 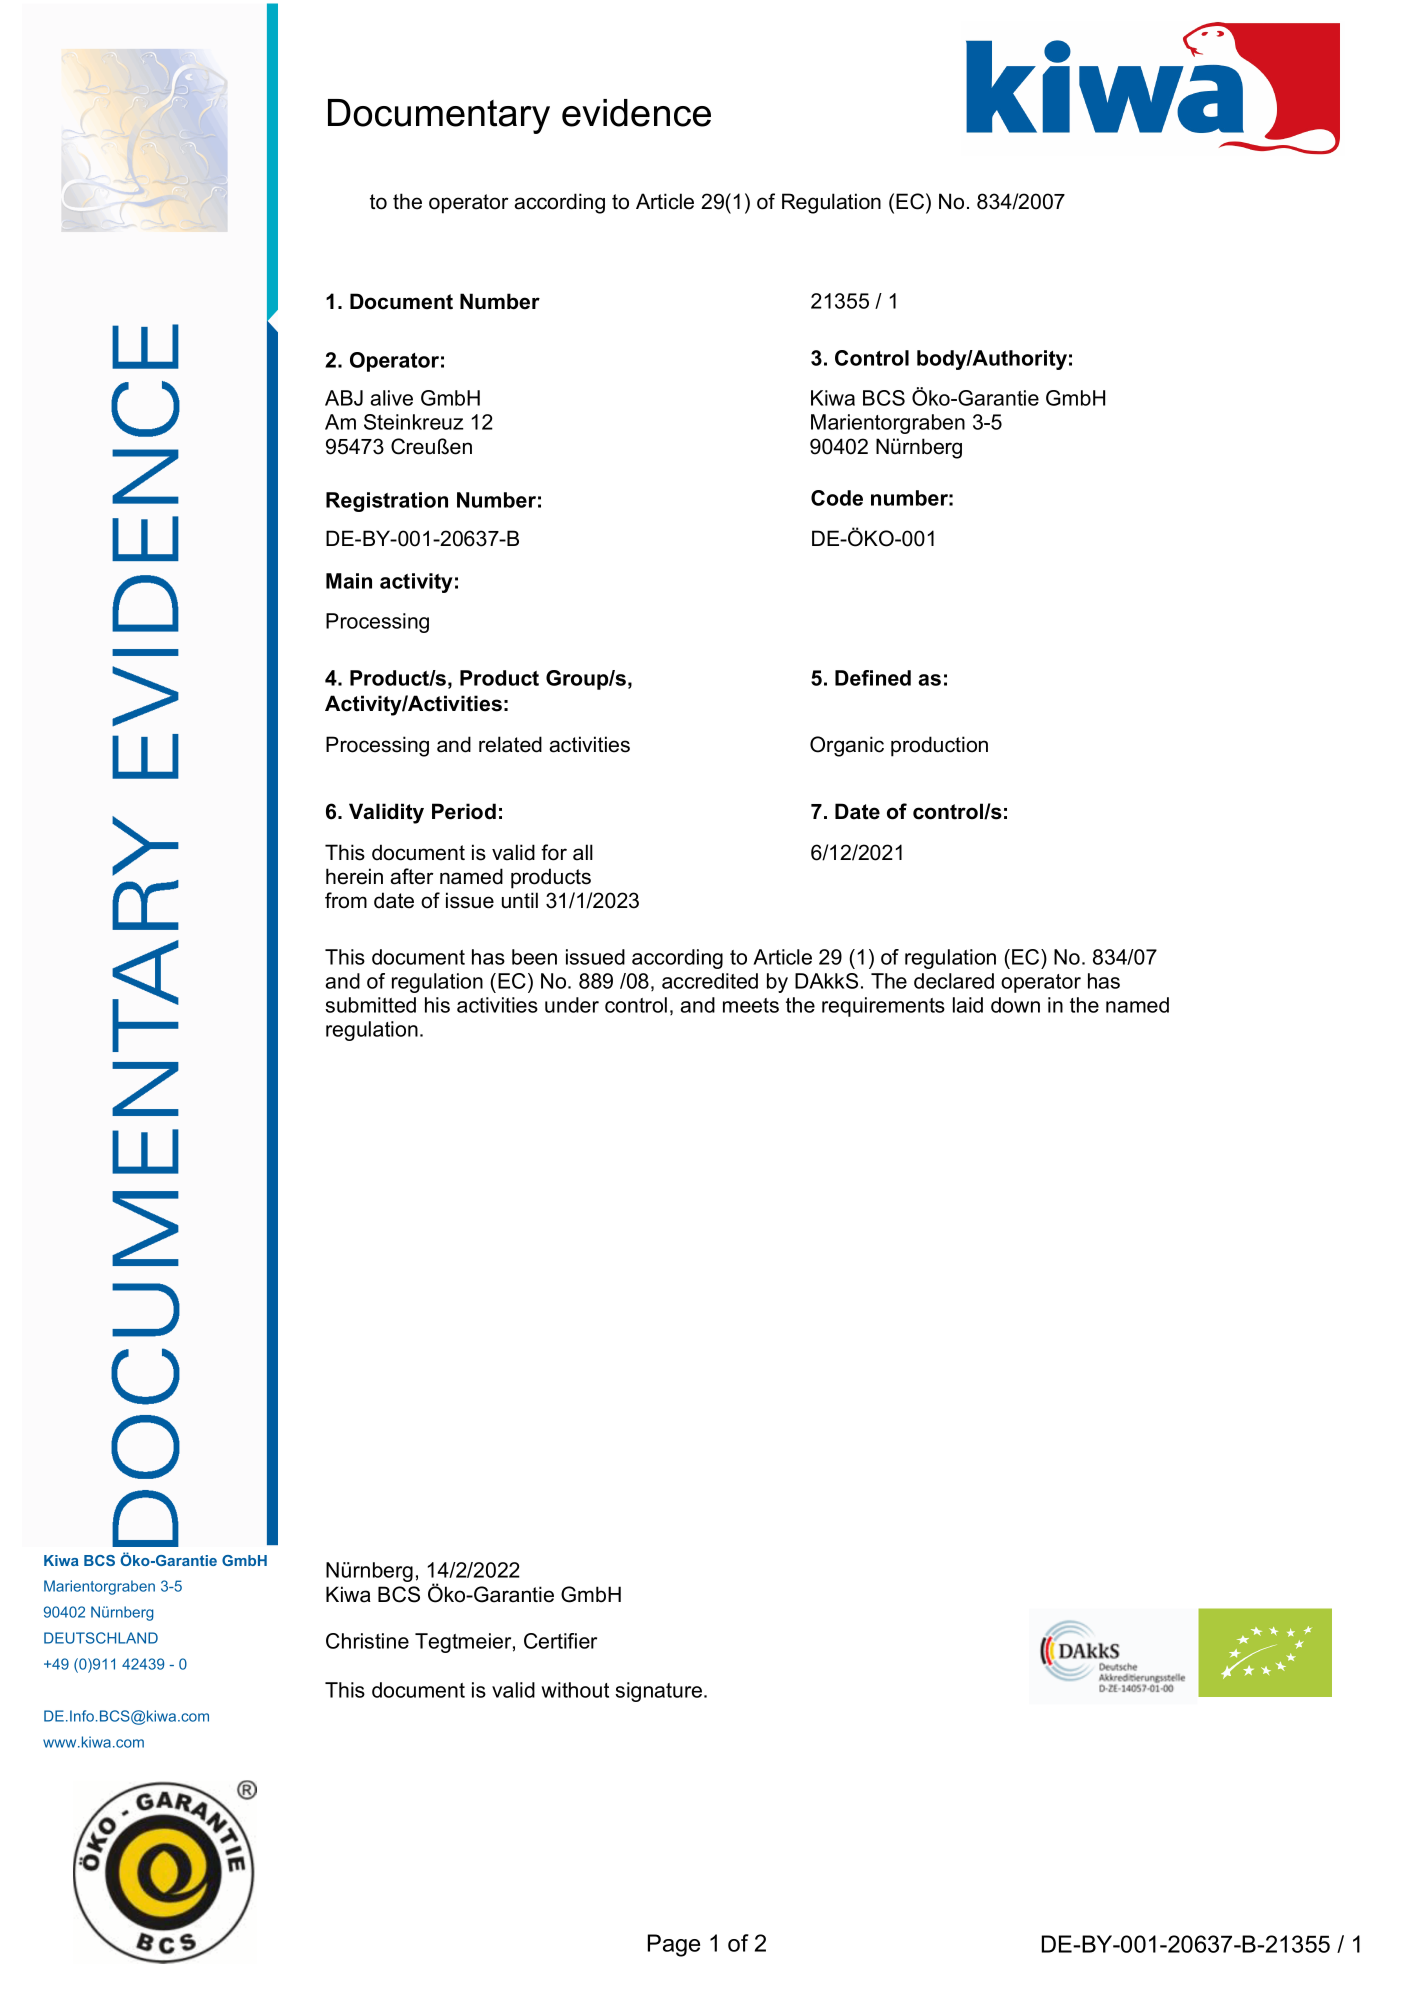 What do you see at coordinates (837, 498) in the screenshot?
I see `Code` at bounding box center [837, 498].
